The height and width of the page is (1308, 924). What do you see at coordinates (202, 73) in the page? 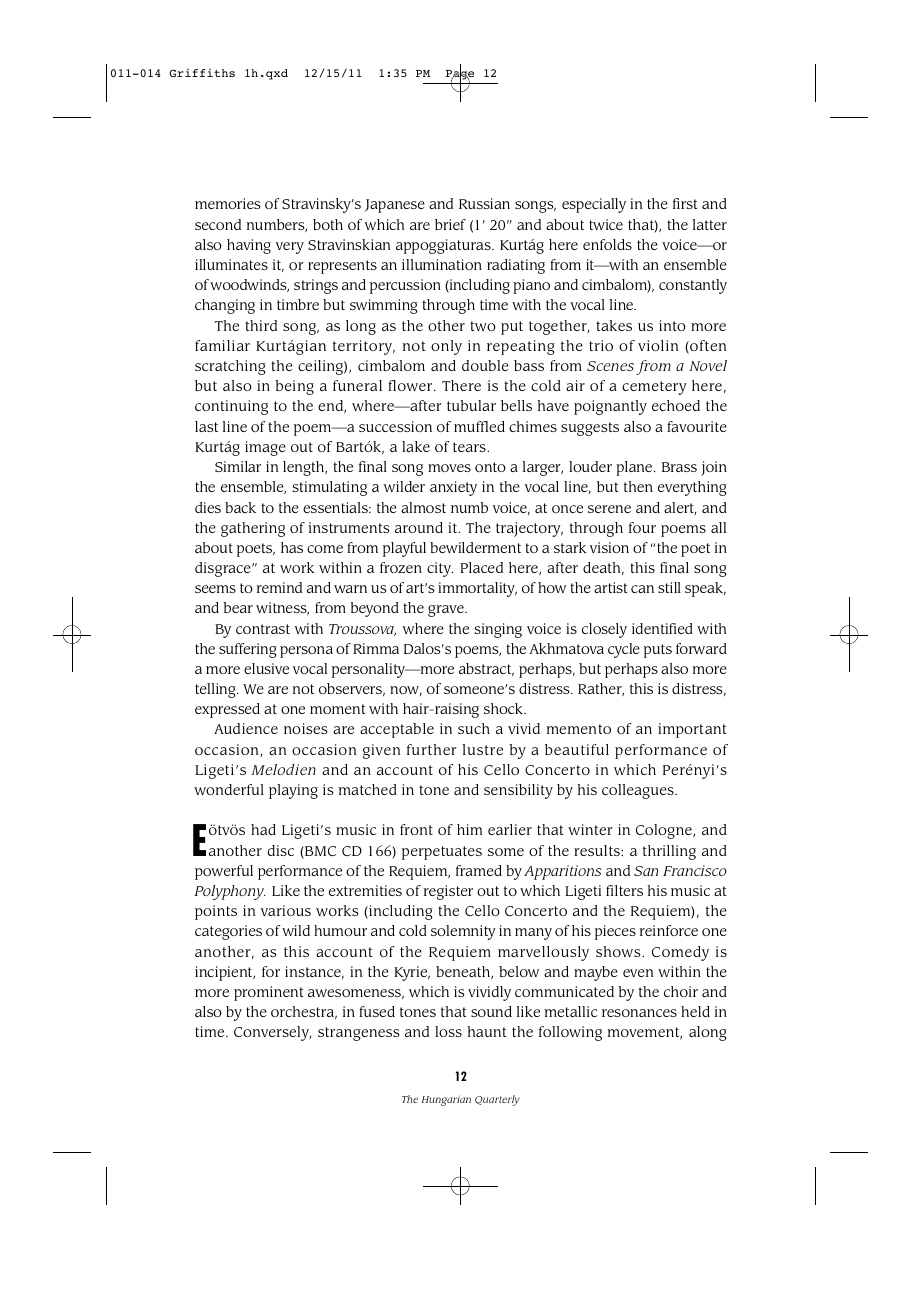
I see `Griffiths` at bounding box center [202, 73].
